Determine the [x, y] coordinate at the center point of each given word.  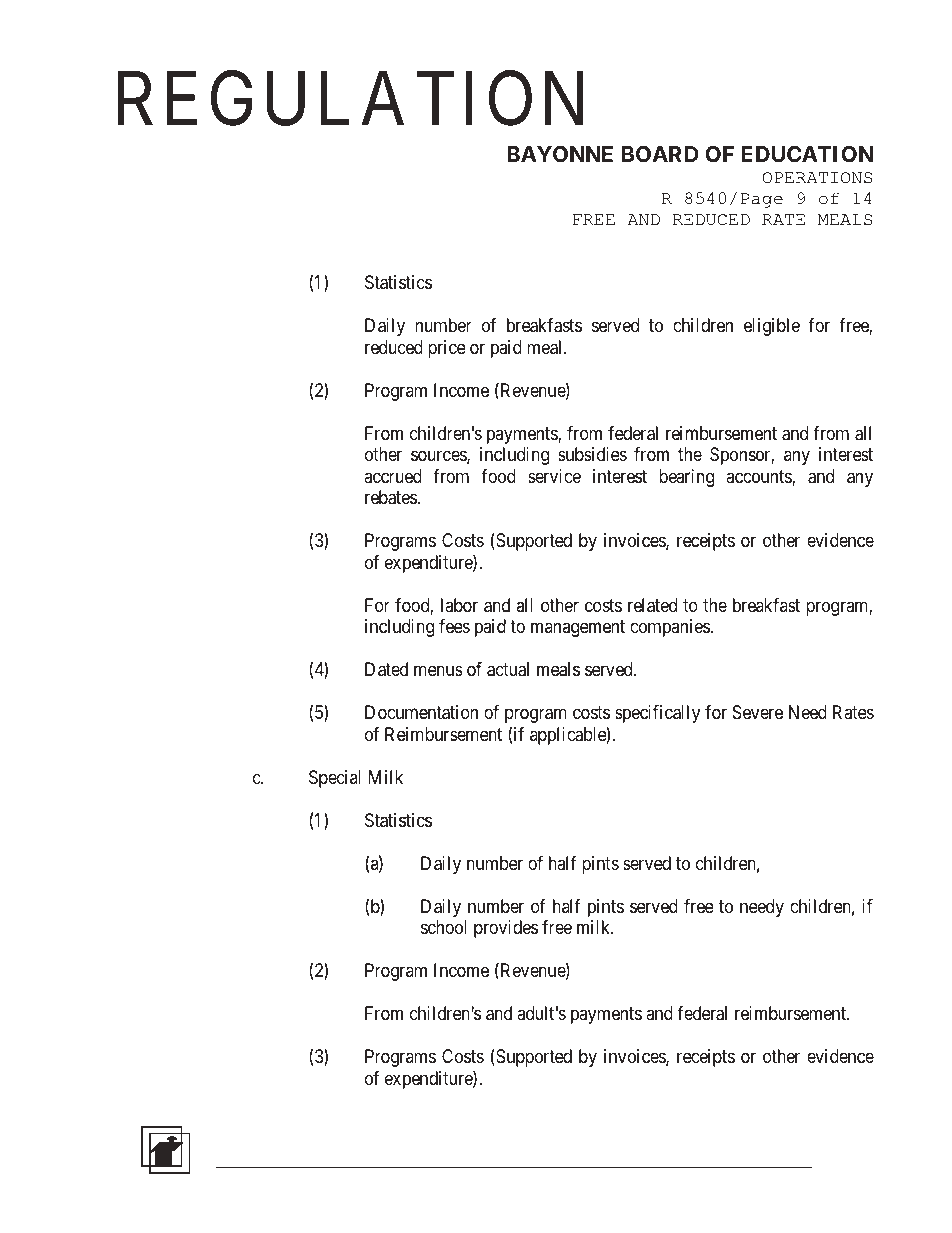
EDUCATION [807, 154]
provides [506, 929]
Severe [758, 712]
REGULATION [350, 99]
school [444, 927]
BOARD [660, 154]
